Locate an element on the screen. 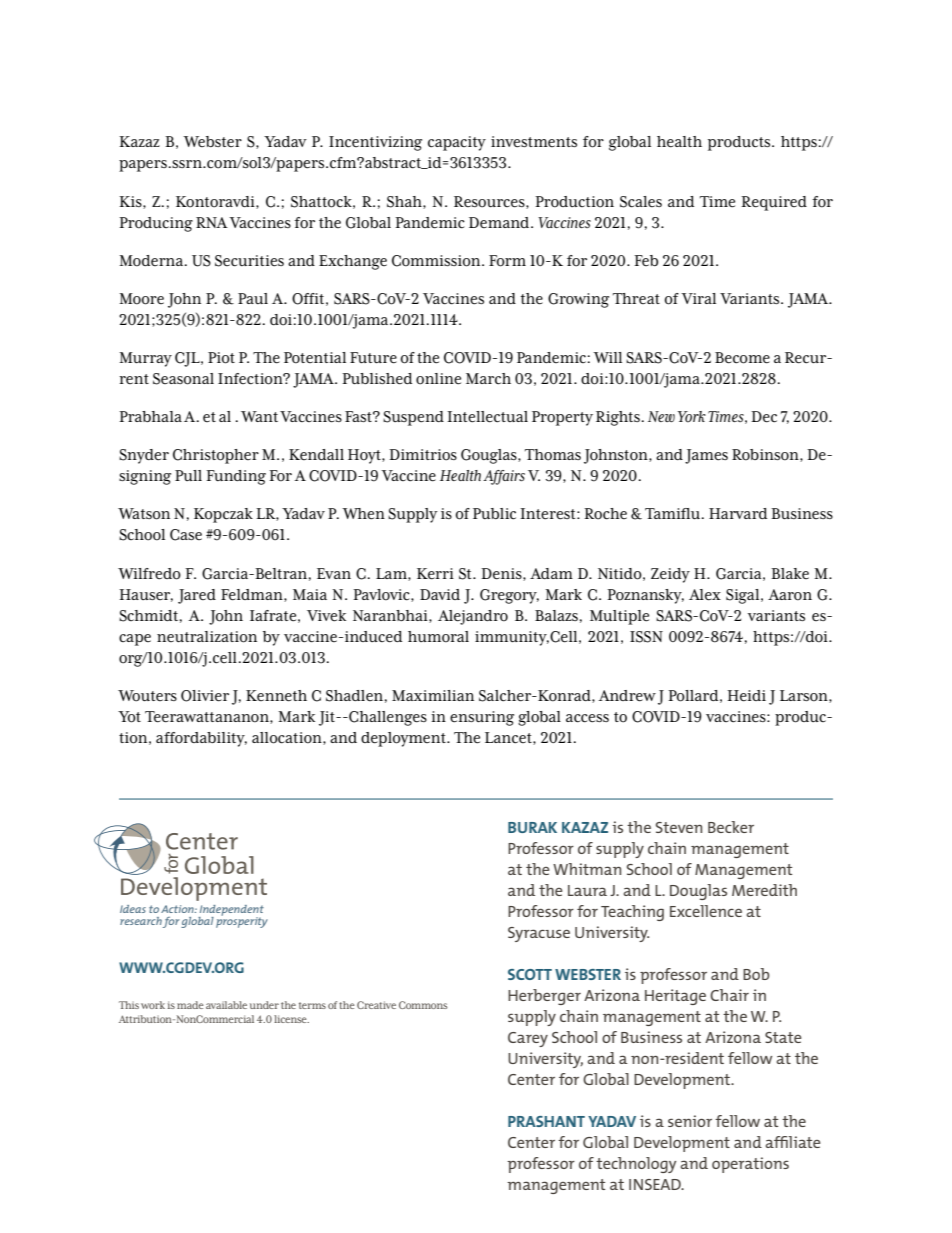 The height and width of the screenshot is (1233, 952). Required is located at coordinates (774, 203).
